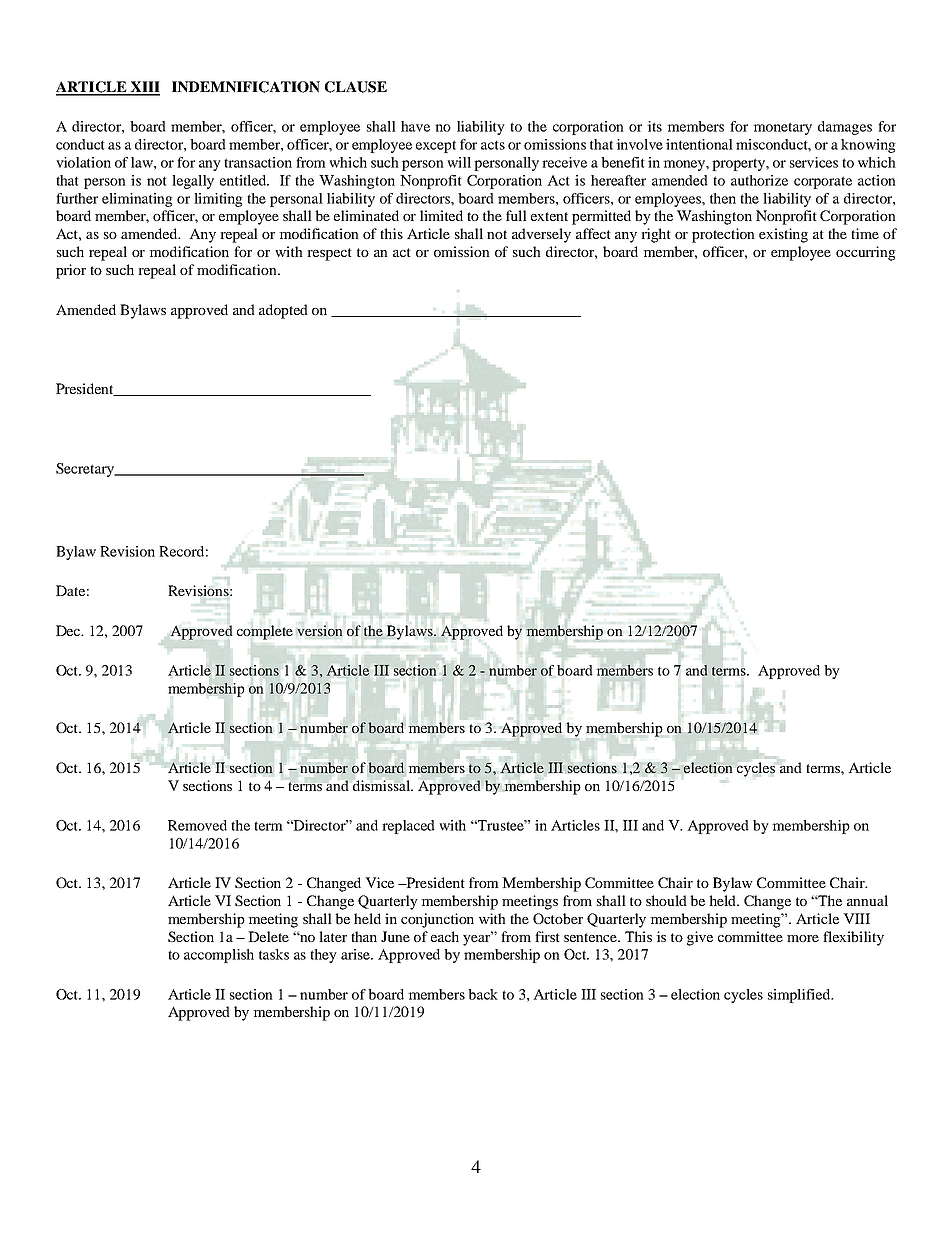 The width and height of the image is (952, 1233). I want to click on have, so click(415, 126).
